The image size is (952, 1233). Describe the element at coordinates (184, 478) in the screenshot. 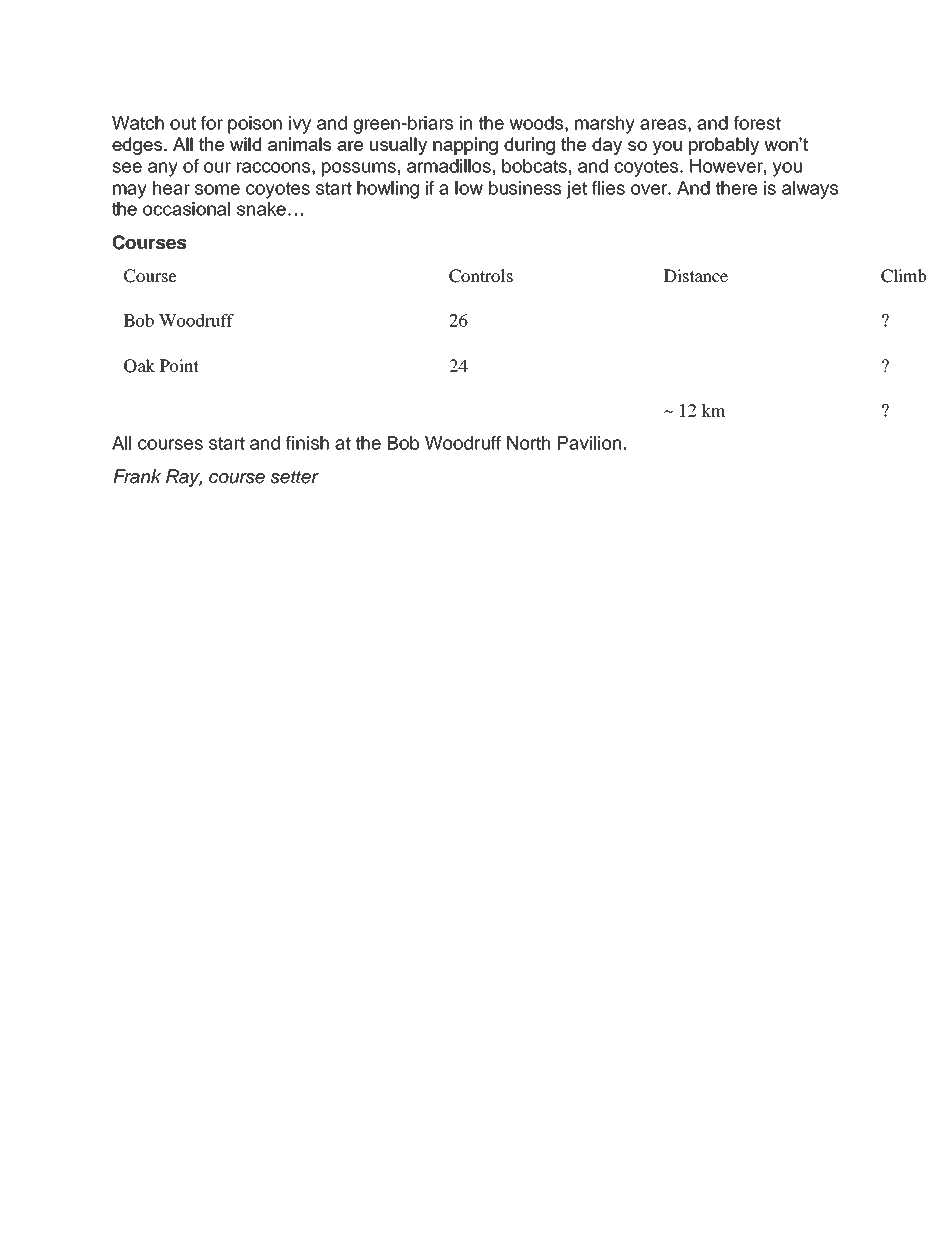

I see `Ray` at that location.
